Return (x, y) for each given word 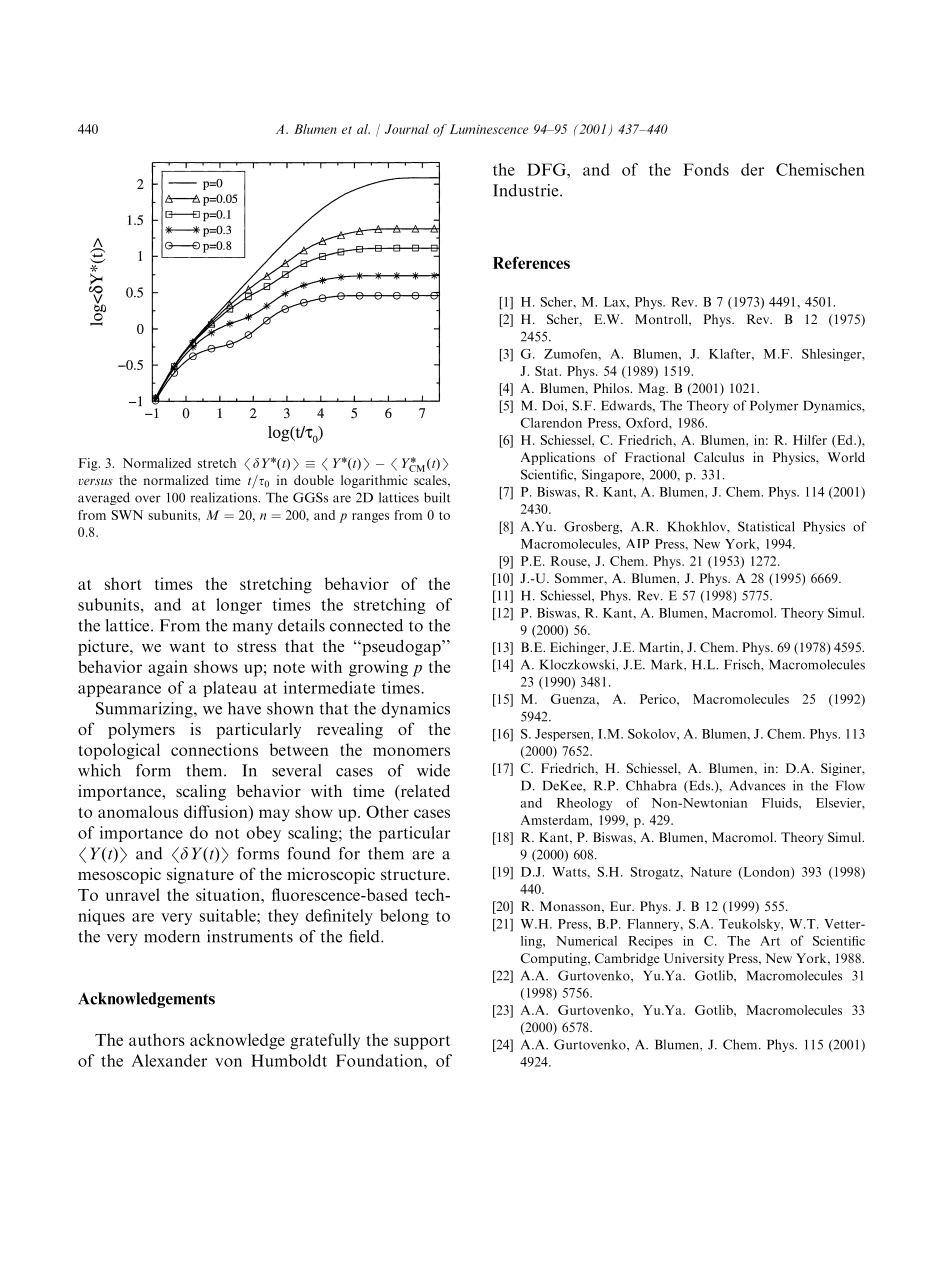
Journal (407, 129)
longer (239, 606)
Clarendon (551, 423)
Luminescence (489, 129)
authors (157, 1039)
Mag (652, 389)
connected (366, 625)
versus (96, 481)
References (531, 262)
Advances (758, 785)
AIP (637, 543)
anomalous (138, 811)
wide (433, 770)
